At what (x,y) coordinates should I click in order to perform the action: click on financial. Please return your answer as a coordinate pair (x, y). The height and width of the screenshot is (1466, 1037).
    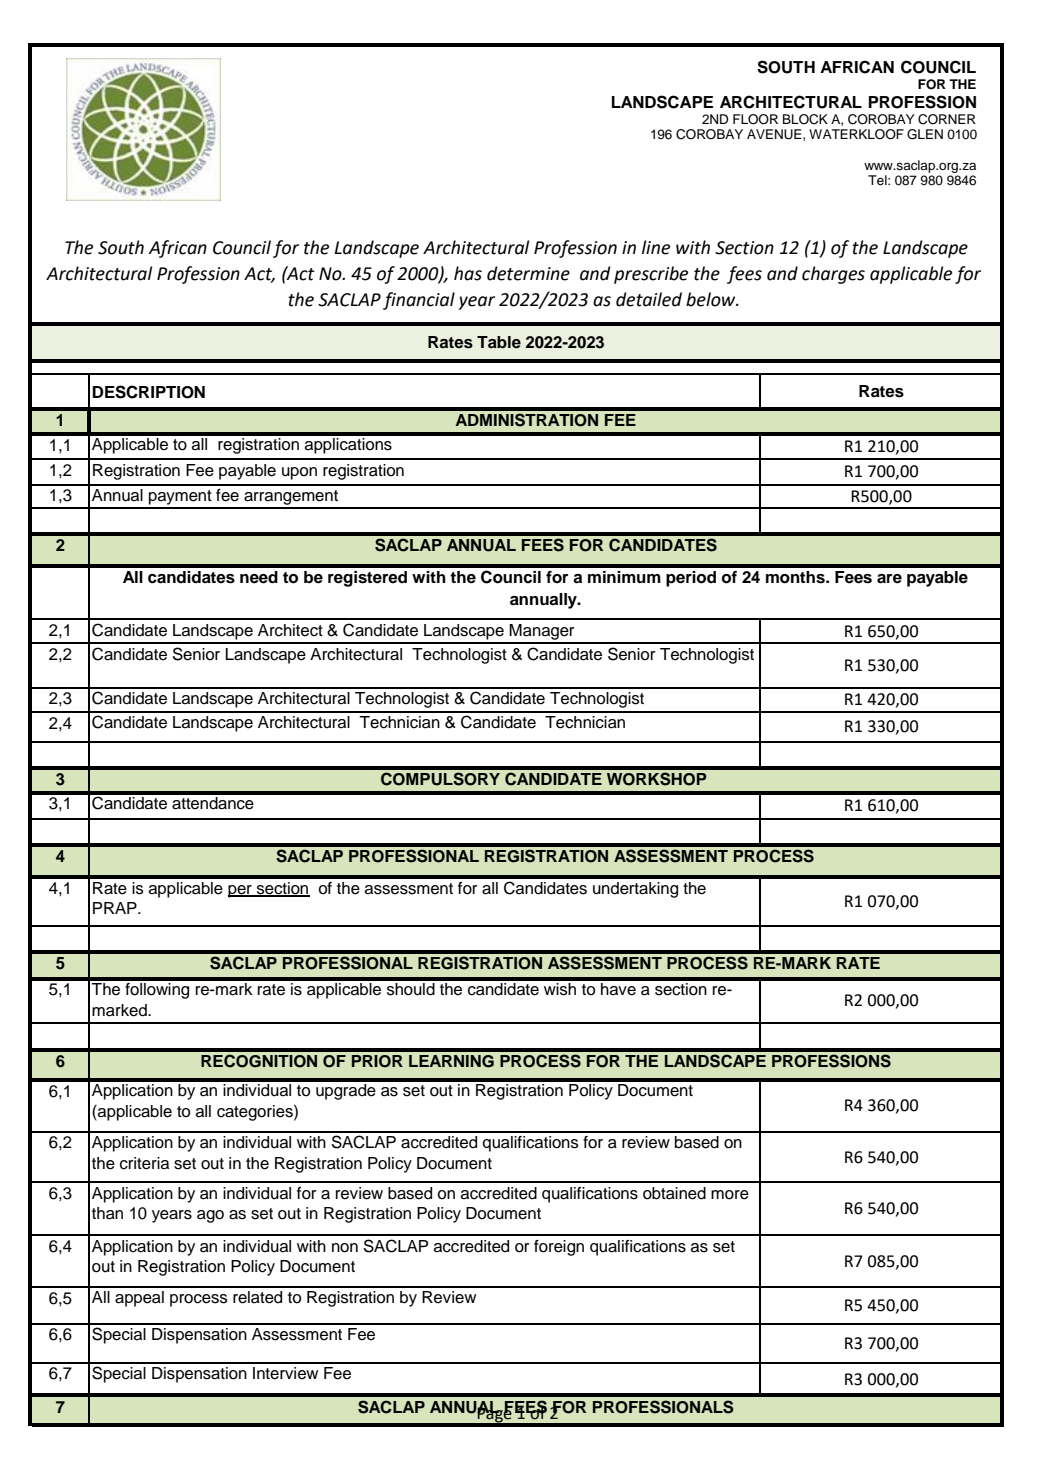
    Looking at the image, I should click on (419, 301).
